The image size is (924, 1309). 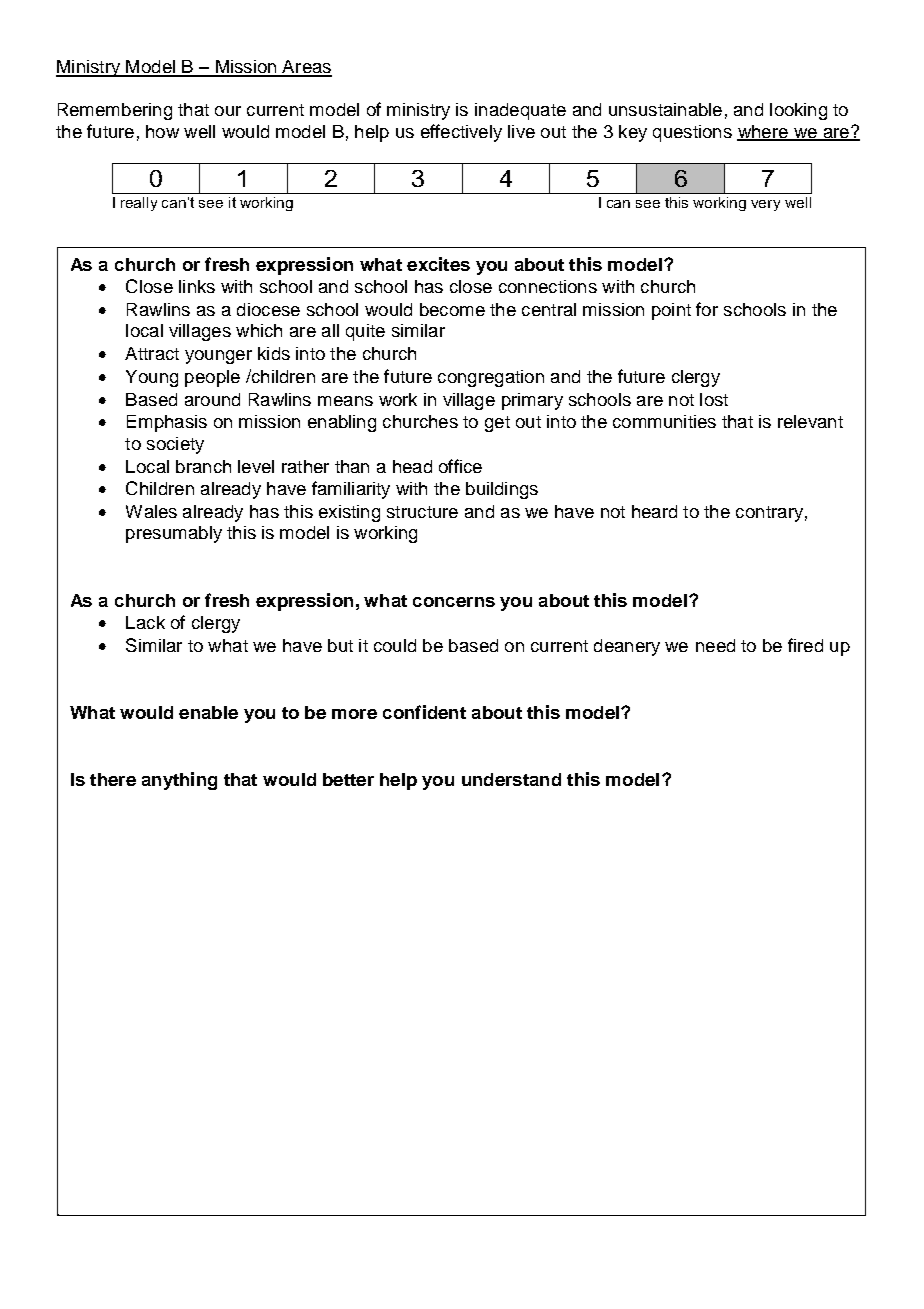 I want to click on inadequate, so click(x=520, y=111).
